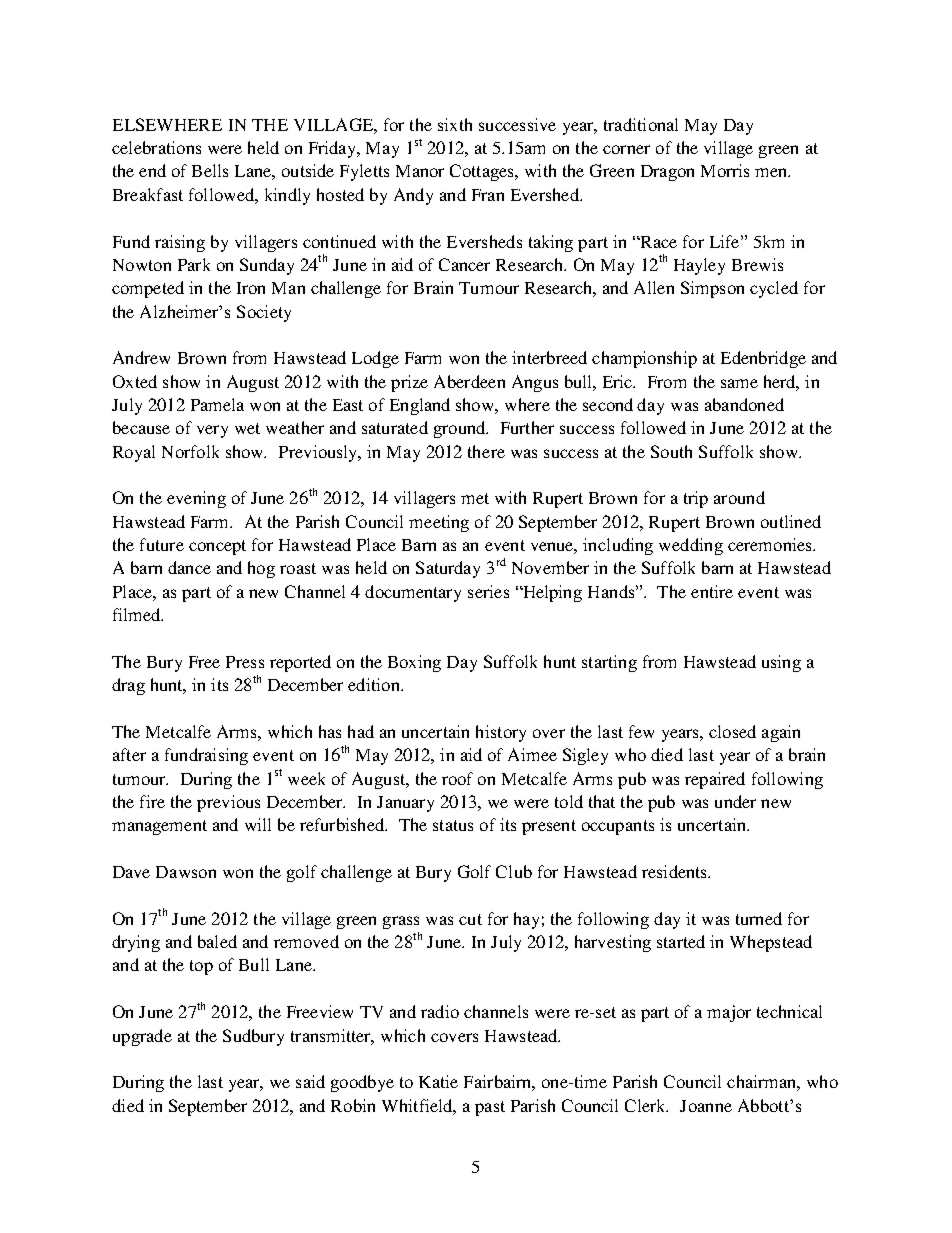  What do you see at coordinates (152, 801) in the screenshot?
I see `fire` at bounding box center [152, 801].
